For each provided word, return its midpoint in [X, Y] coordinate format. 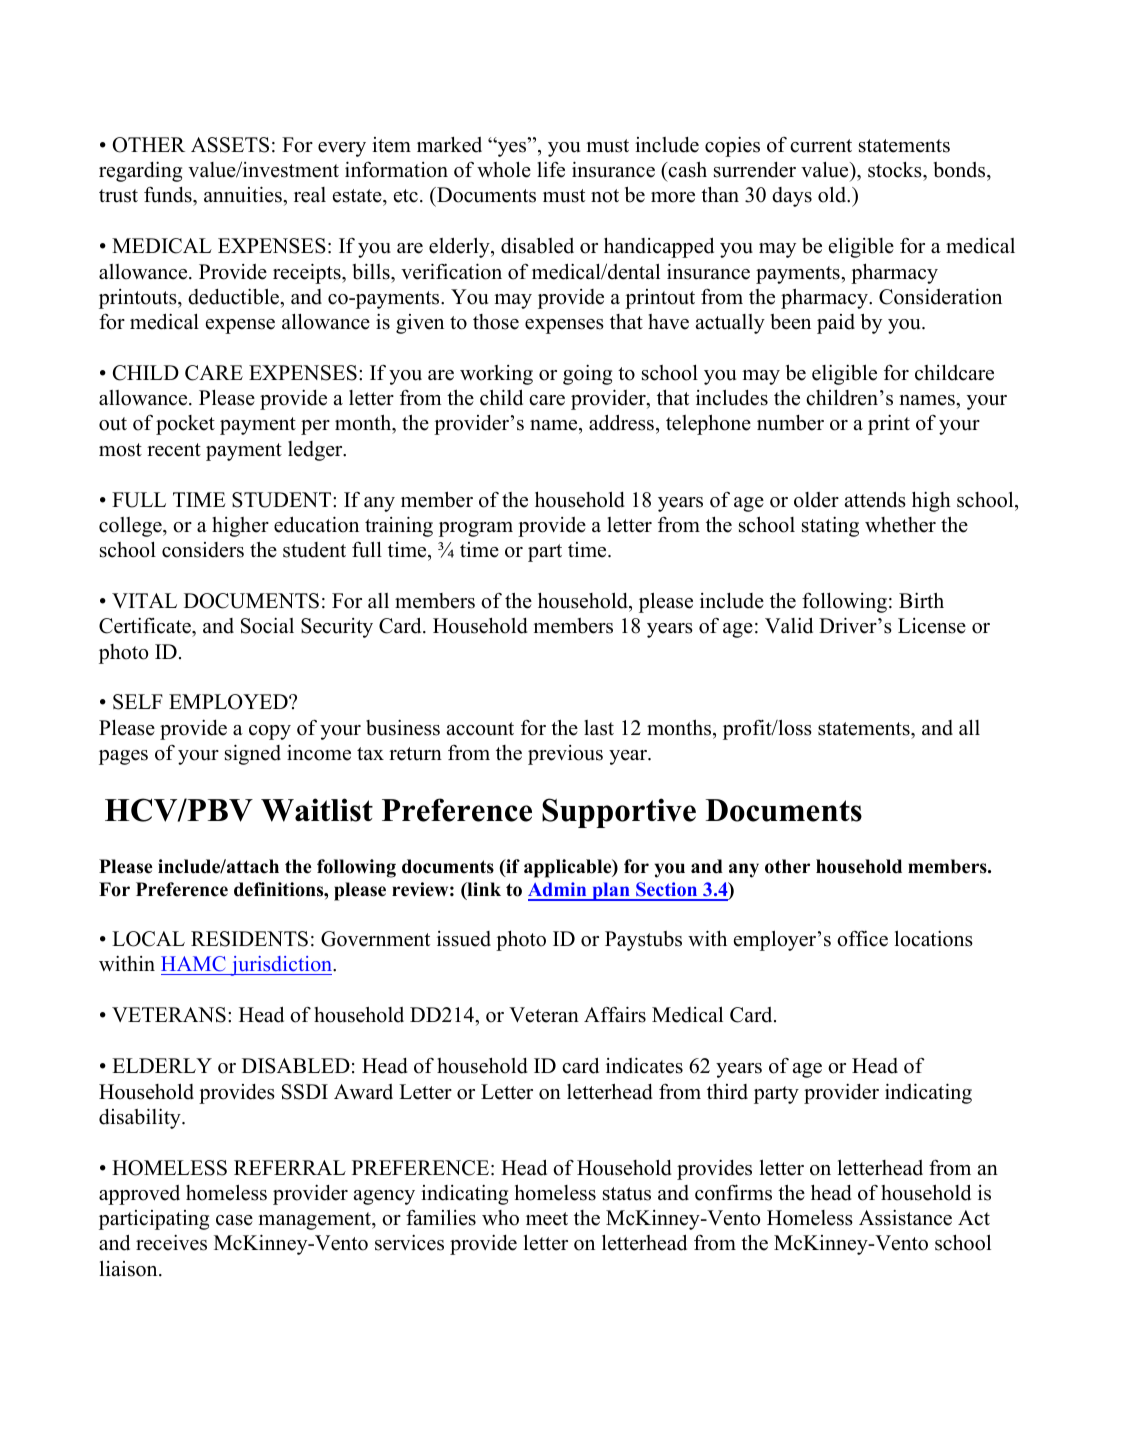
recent [174, 450]
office [862, 938]
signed [253, 754]
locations [934, 938]
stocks [896, 170]
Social [267, 625]
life [551, 169]
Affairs [615, 1014]
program [476, 529]
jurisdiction [281, 966]
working [496, 375]
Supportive [619, 813]
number [790, 423]
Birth [921, 600]
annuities [244, 194]
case [234, 1220]
